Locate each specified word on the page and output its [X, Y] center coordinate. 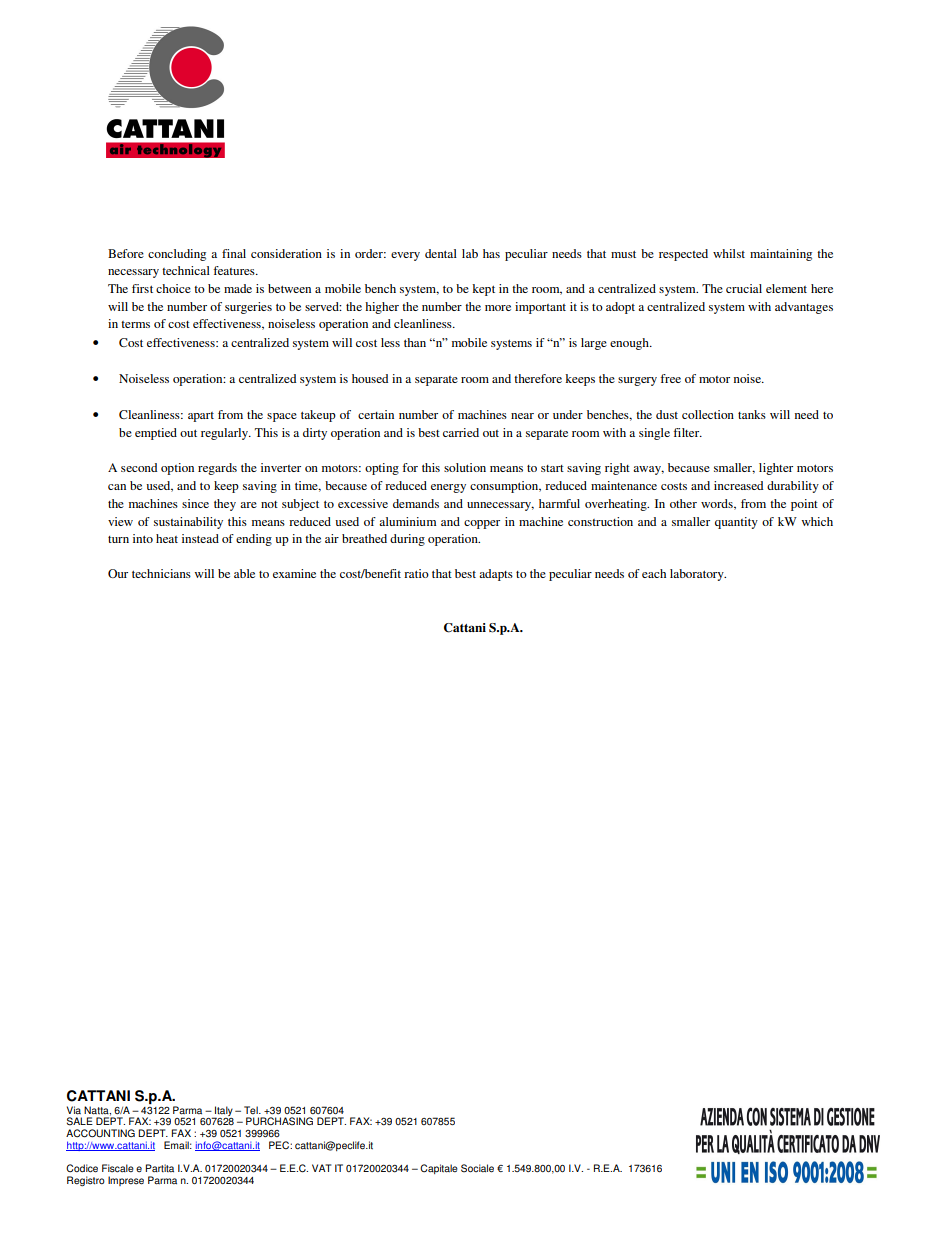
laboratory [698, 575]
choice [173, 288]
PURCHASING [279, 1121]
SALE [80, 1121]
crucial [744, 288]
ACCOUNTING [100, 1133]
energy [448, 488]
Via [74, 1110]
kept [483, 290]
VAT [321, 1168]
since [195, 503]
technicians [161, 573]
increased [738, 485]
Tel [252, 1110]
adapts [496, 575]
